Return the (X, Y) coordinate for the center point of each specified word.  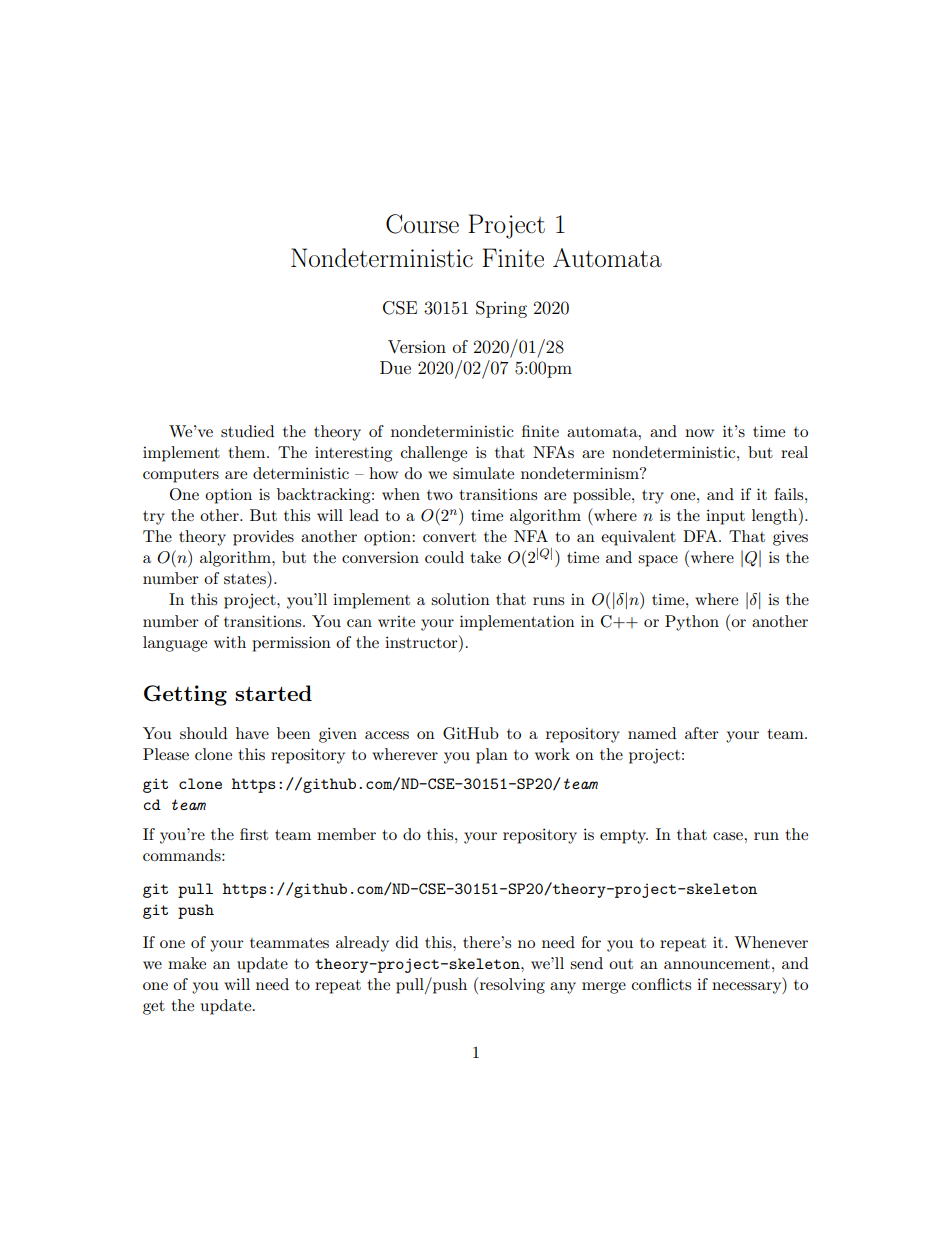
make (187, 963)
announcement (717, 964)
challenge (434, 454)
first (254, 834)
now (699, 433)
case (729, 836)
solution (460, 599)
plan (492, 756)
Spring (501, 309)
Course (422, 224)
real (794, 452)
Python (692, 623)
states (246, 577)
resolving (511, 985)
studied (247, 431)
